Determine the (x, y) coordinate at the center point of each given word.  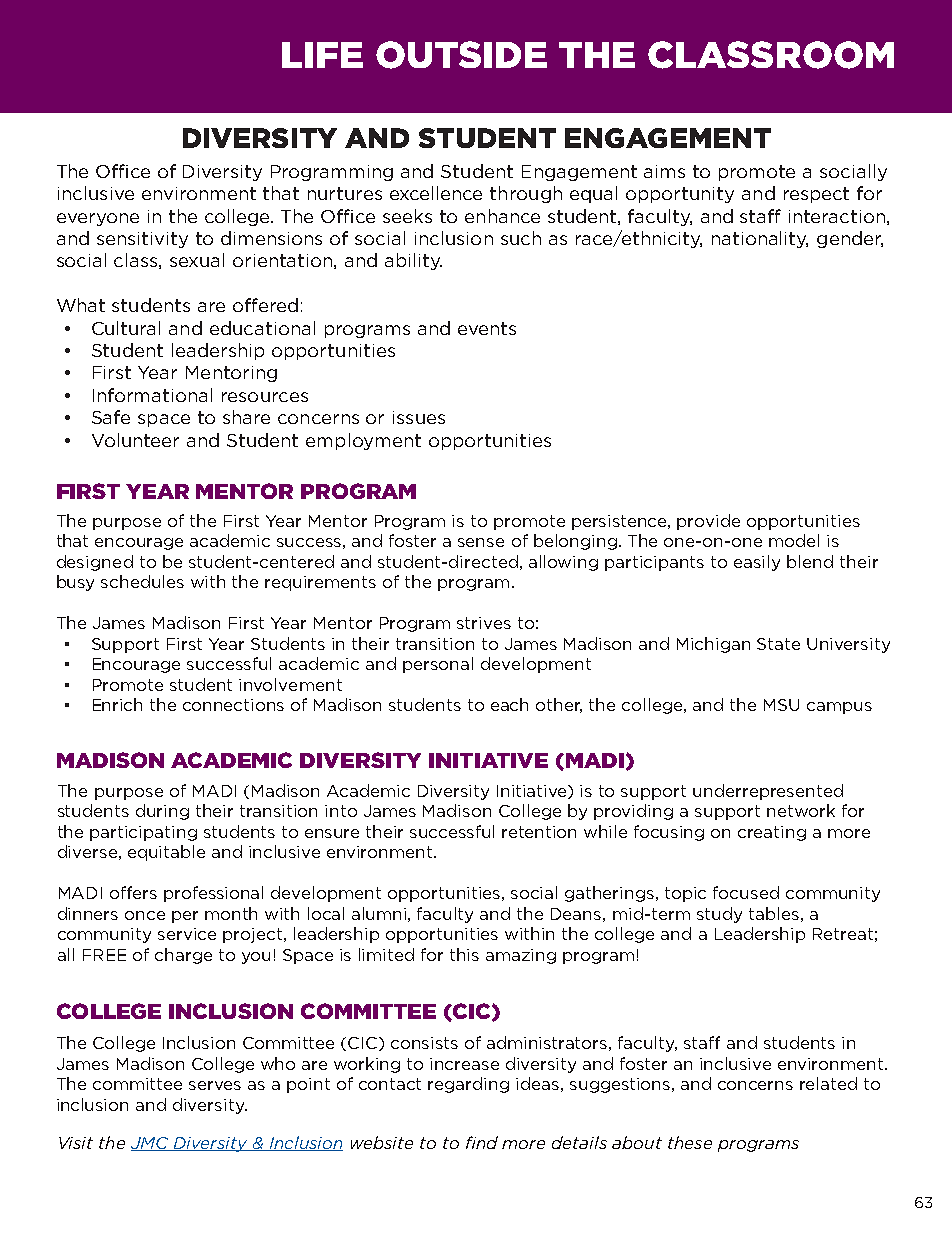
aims (664, 171)
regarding (468, 1085)
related (828, 1083)
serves (215, 1085)
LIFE (322, 55)
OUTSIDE (461, 55)
